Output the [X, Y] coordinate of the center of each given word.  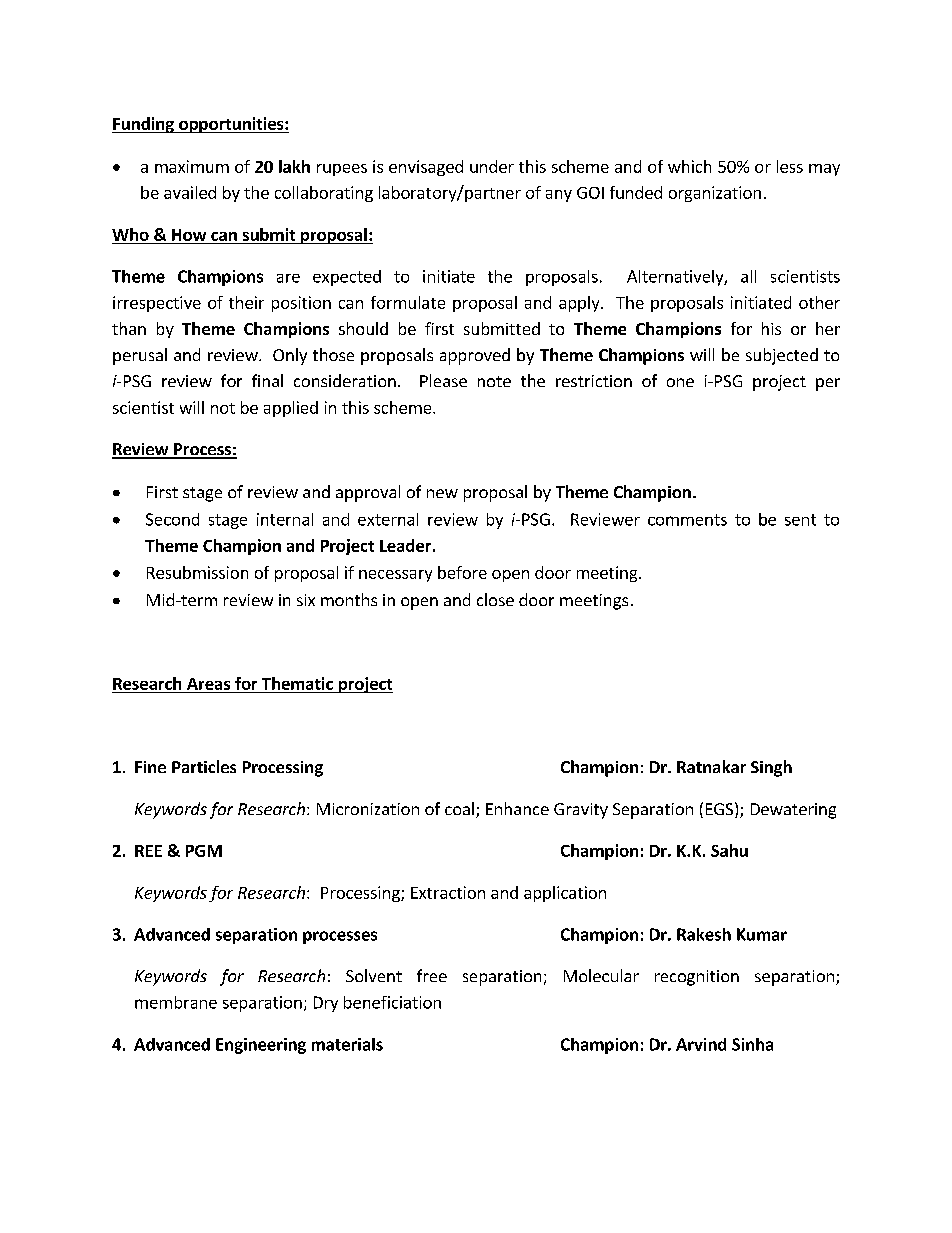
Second [172, 519]
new [442, 493]
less [790, 166]
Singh [771, 768]
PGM [204, 851]
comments [687, 520]
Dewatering [793, 811]
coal [459, 808]
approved [475, 356]
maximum [192, 166]
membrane [176, 1002]
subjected [782, 356]
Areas [208, 684]
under [492, 166]
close [495, 599]
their [246, 302]
